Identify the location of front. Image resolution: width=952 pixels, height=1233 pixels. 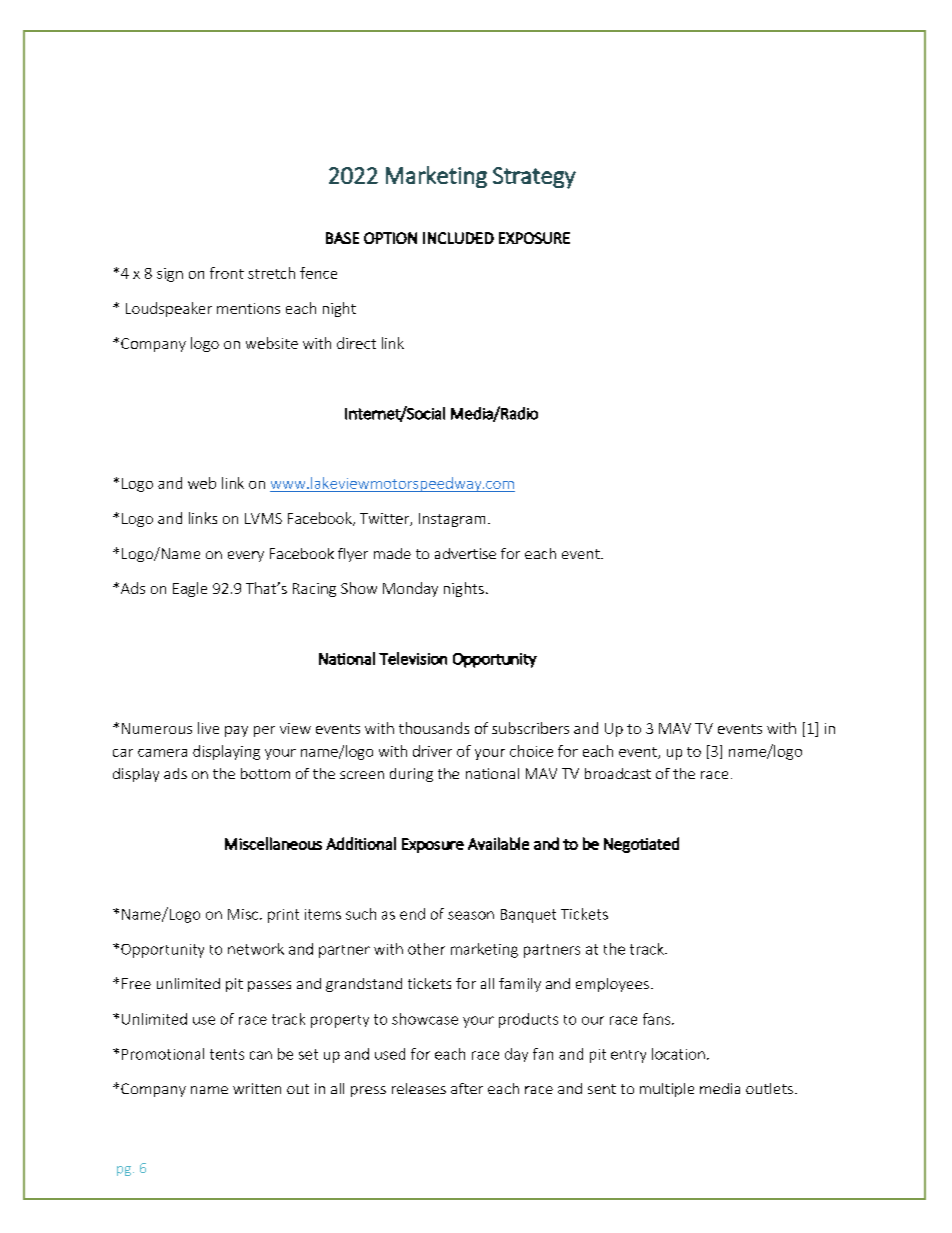
(227, 273).
